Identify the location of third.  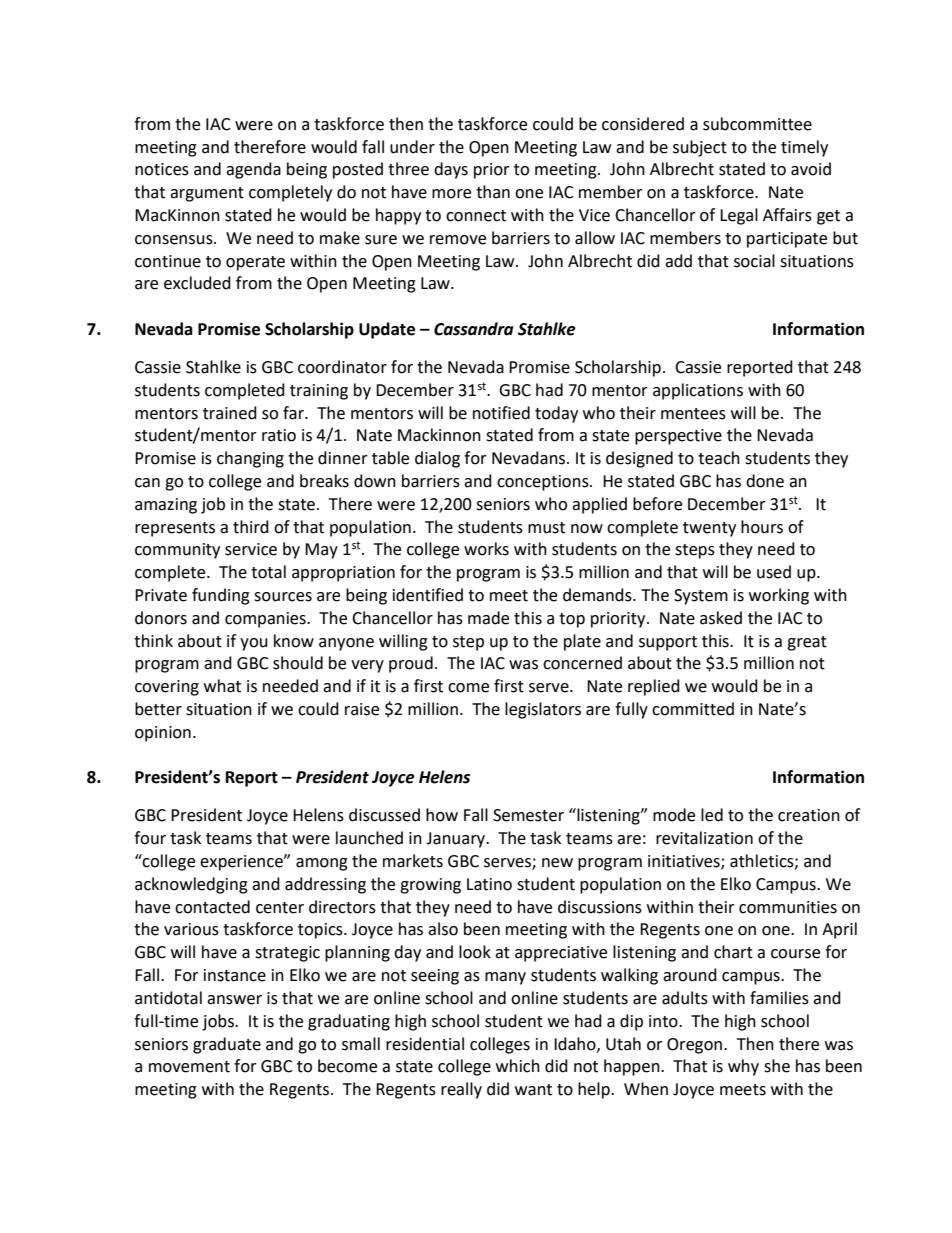
(251, 527).
